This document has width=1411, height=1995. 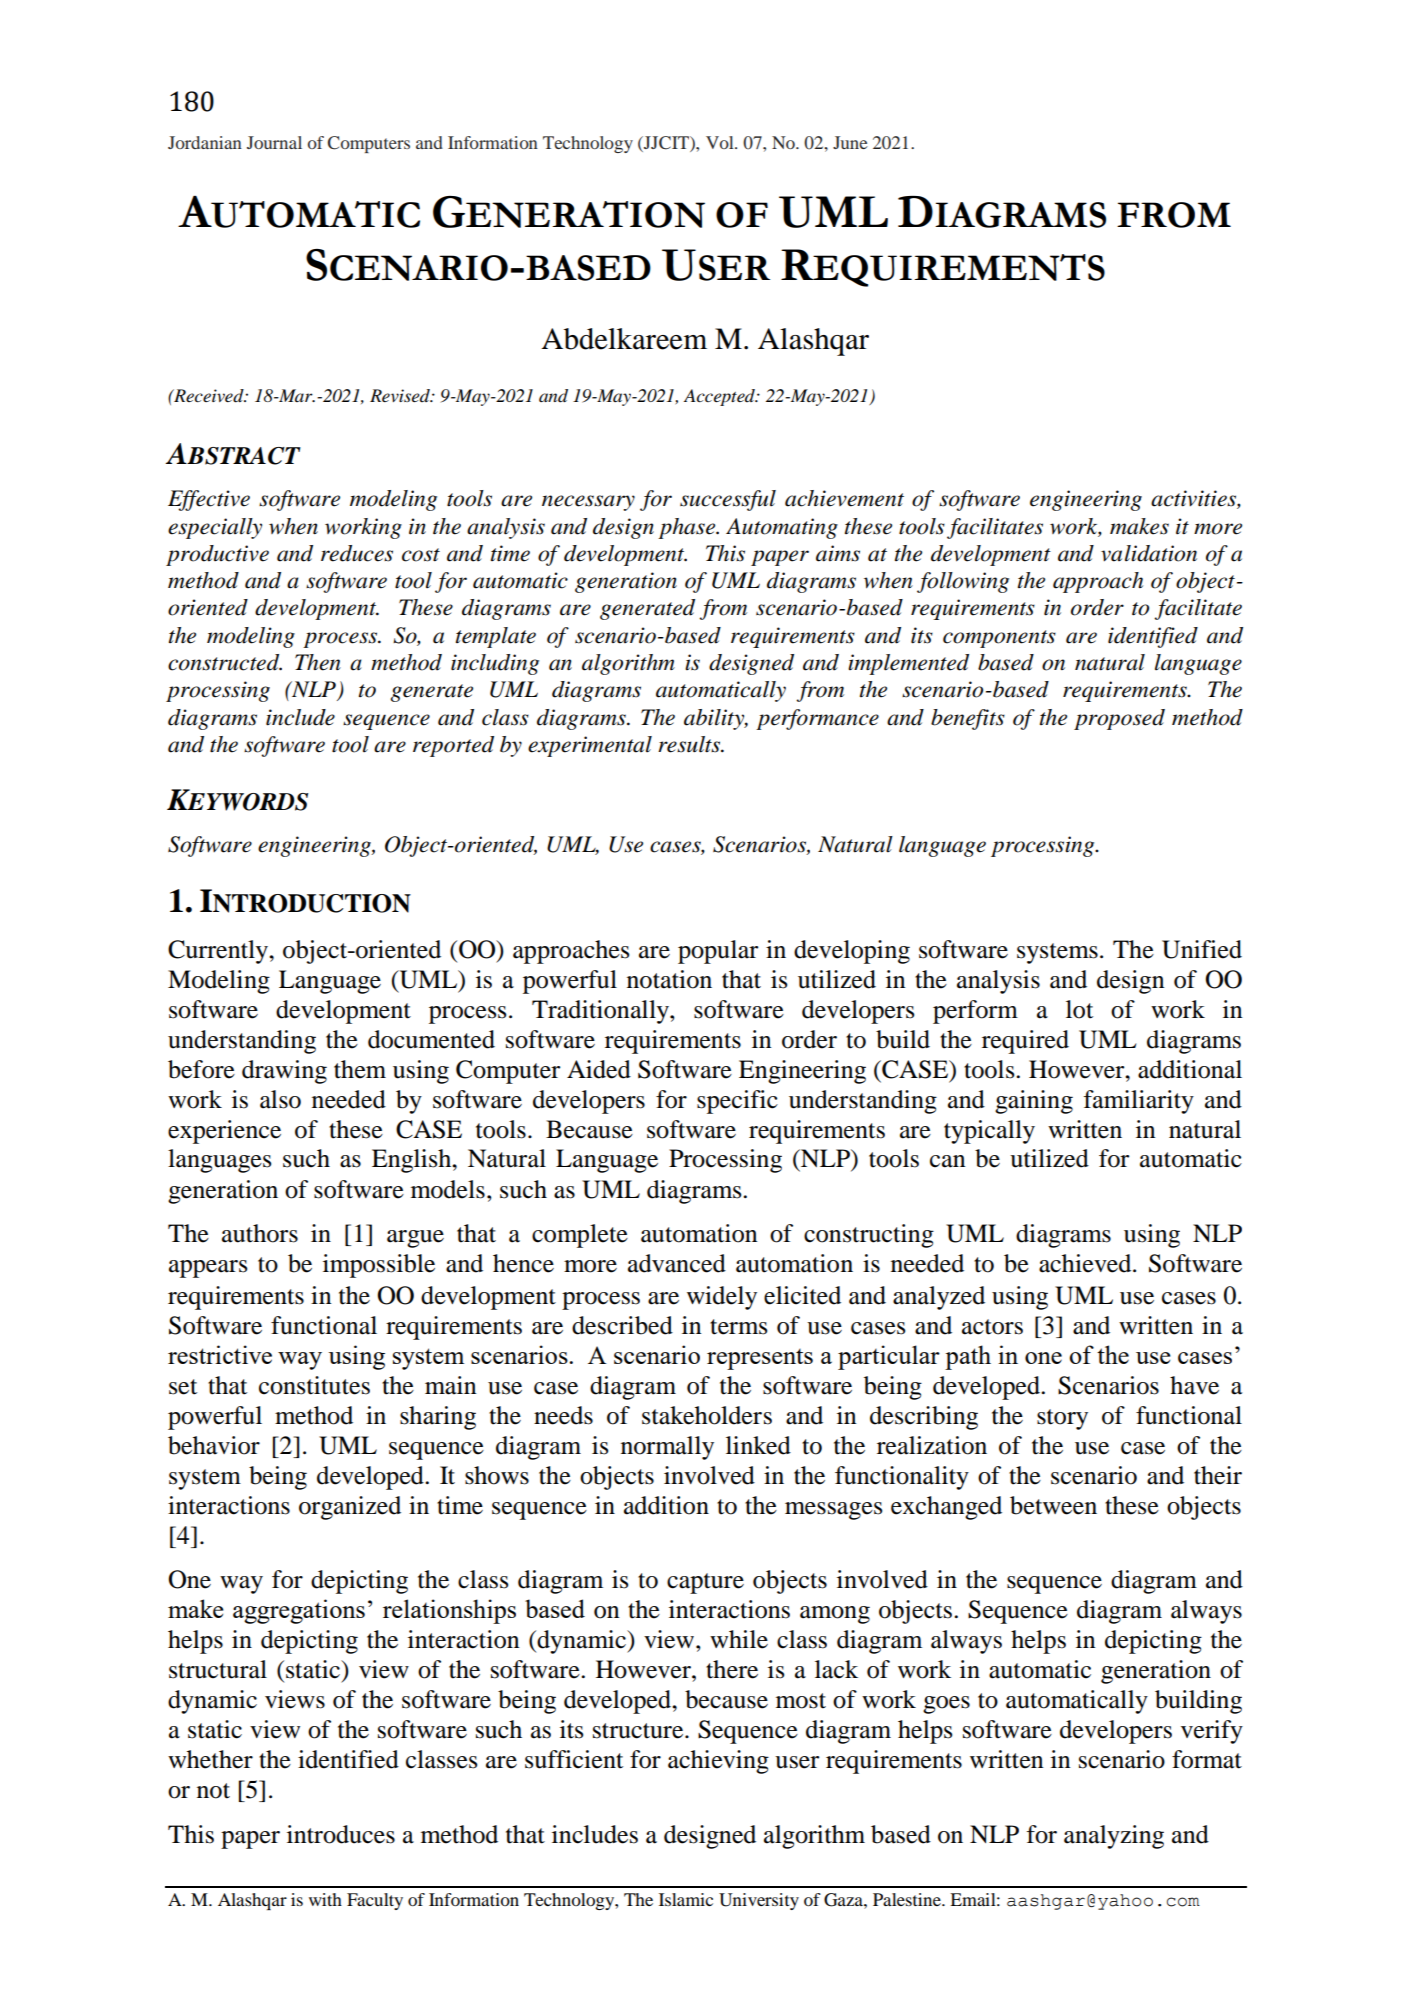 What do you see at coordinates (686, 1899) in the document?
I see `Islamic` at bounding box center [686, 1899].
